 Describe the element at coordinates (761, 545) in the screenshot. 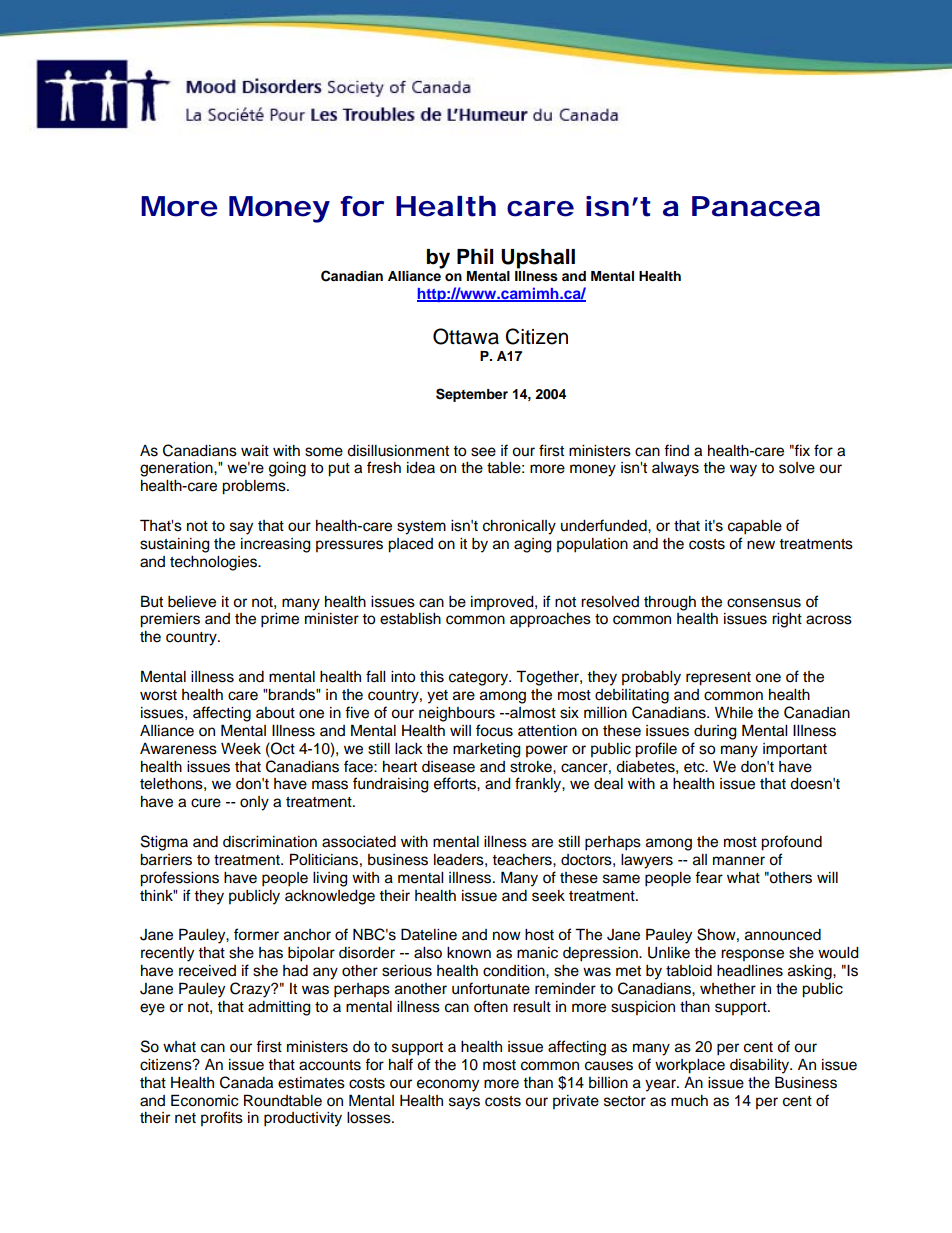

I see `new` at that location.
